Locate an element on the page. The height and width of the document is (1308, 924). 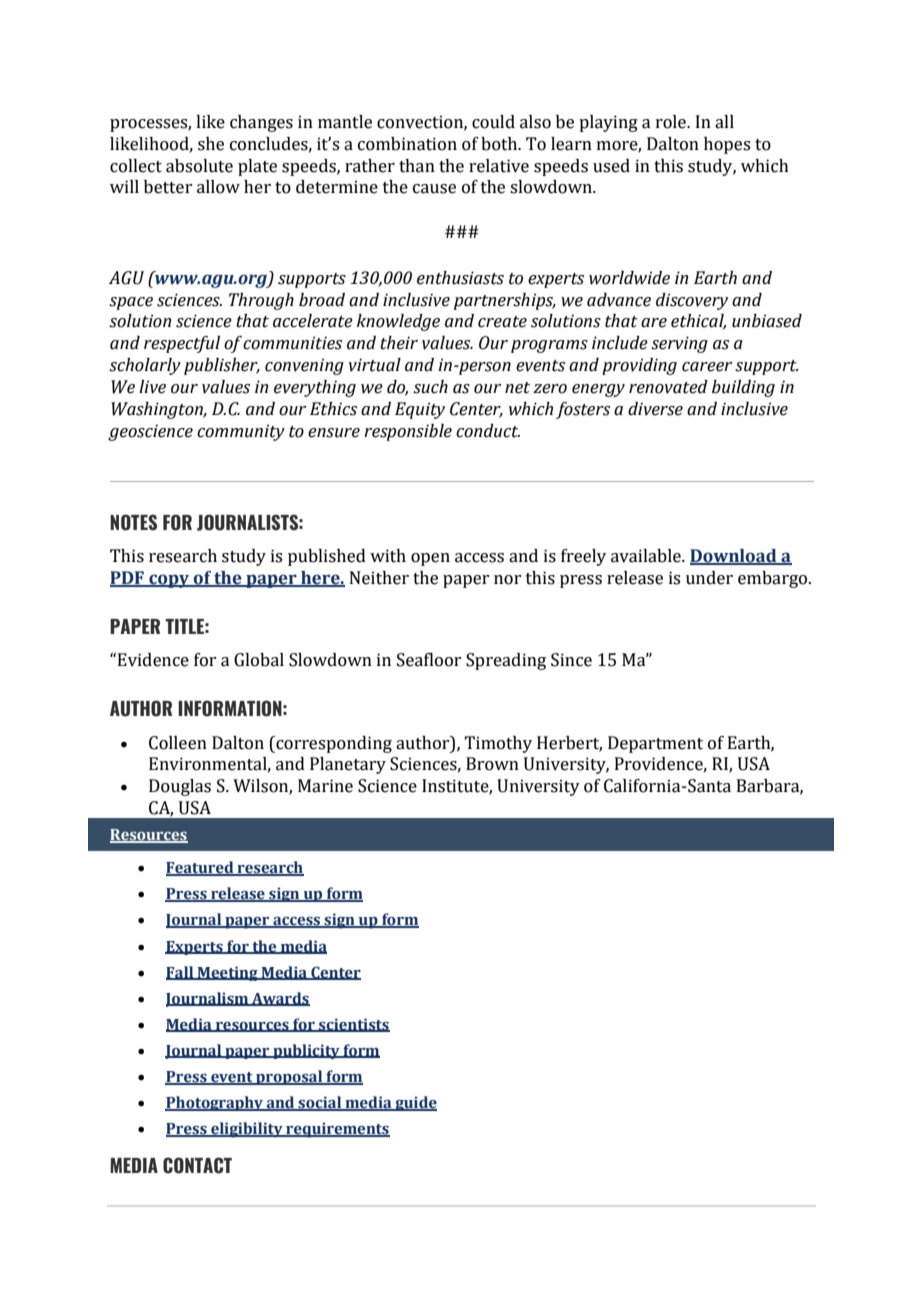
community is located at coordinates (241, 432).
